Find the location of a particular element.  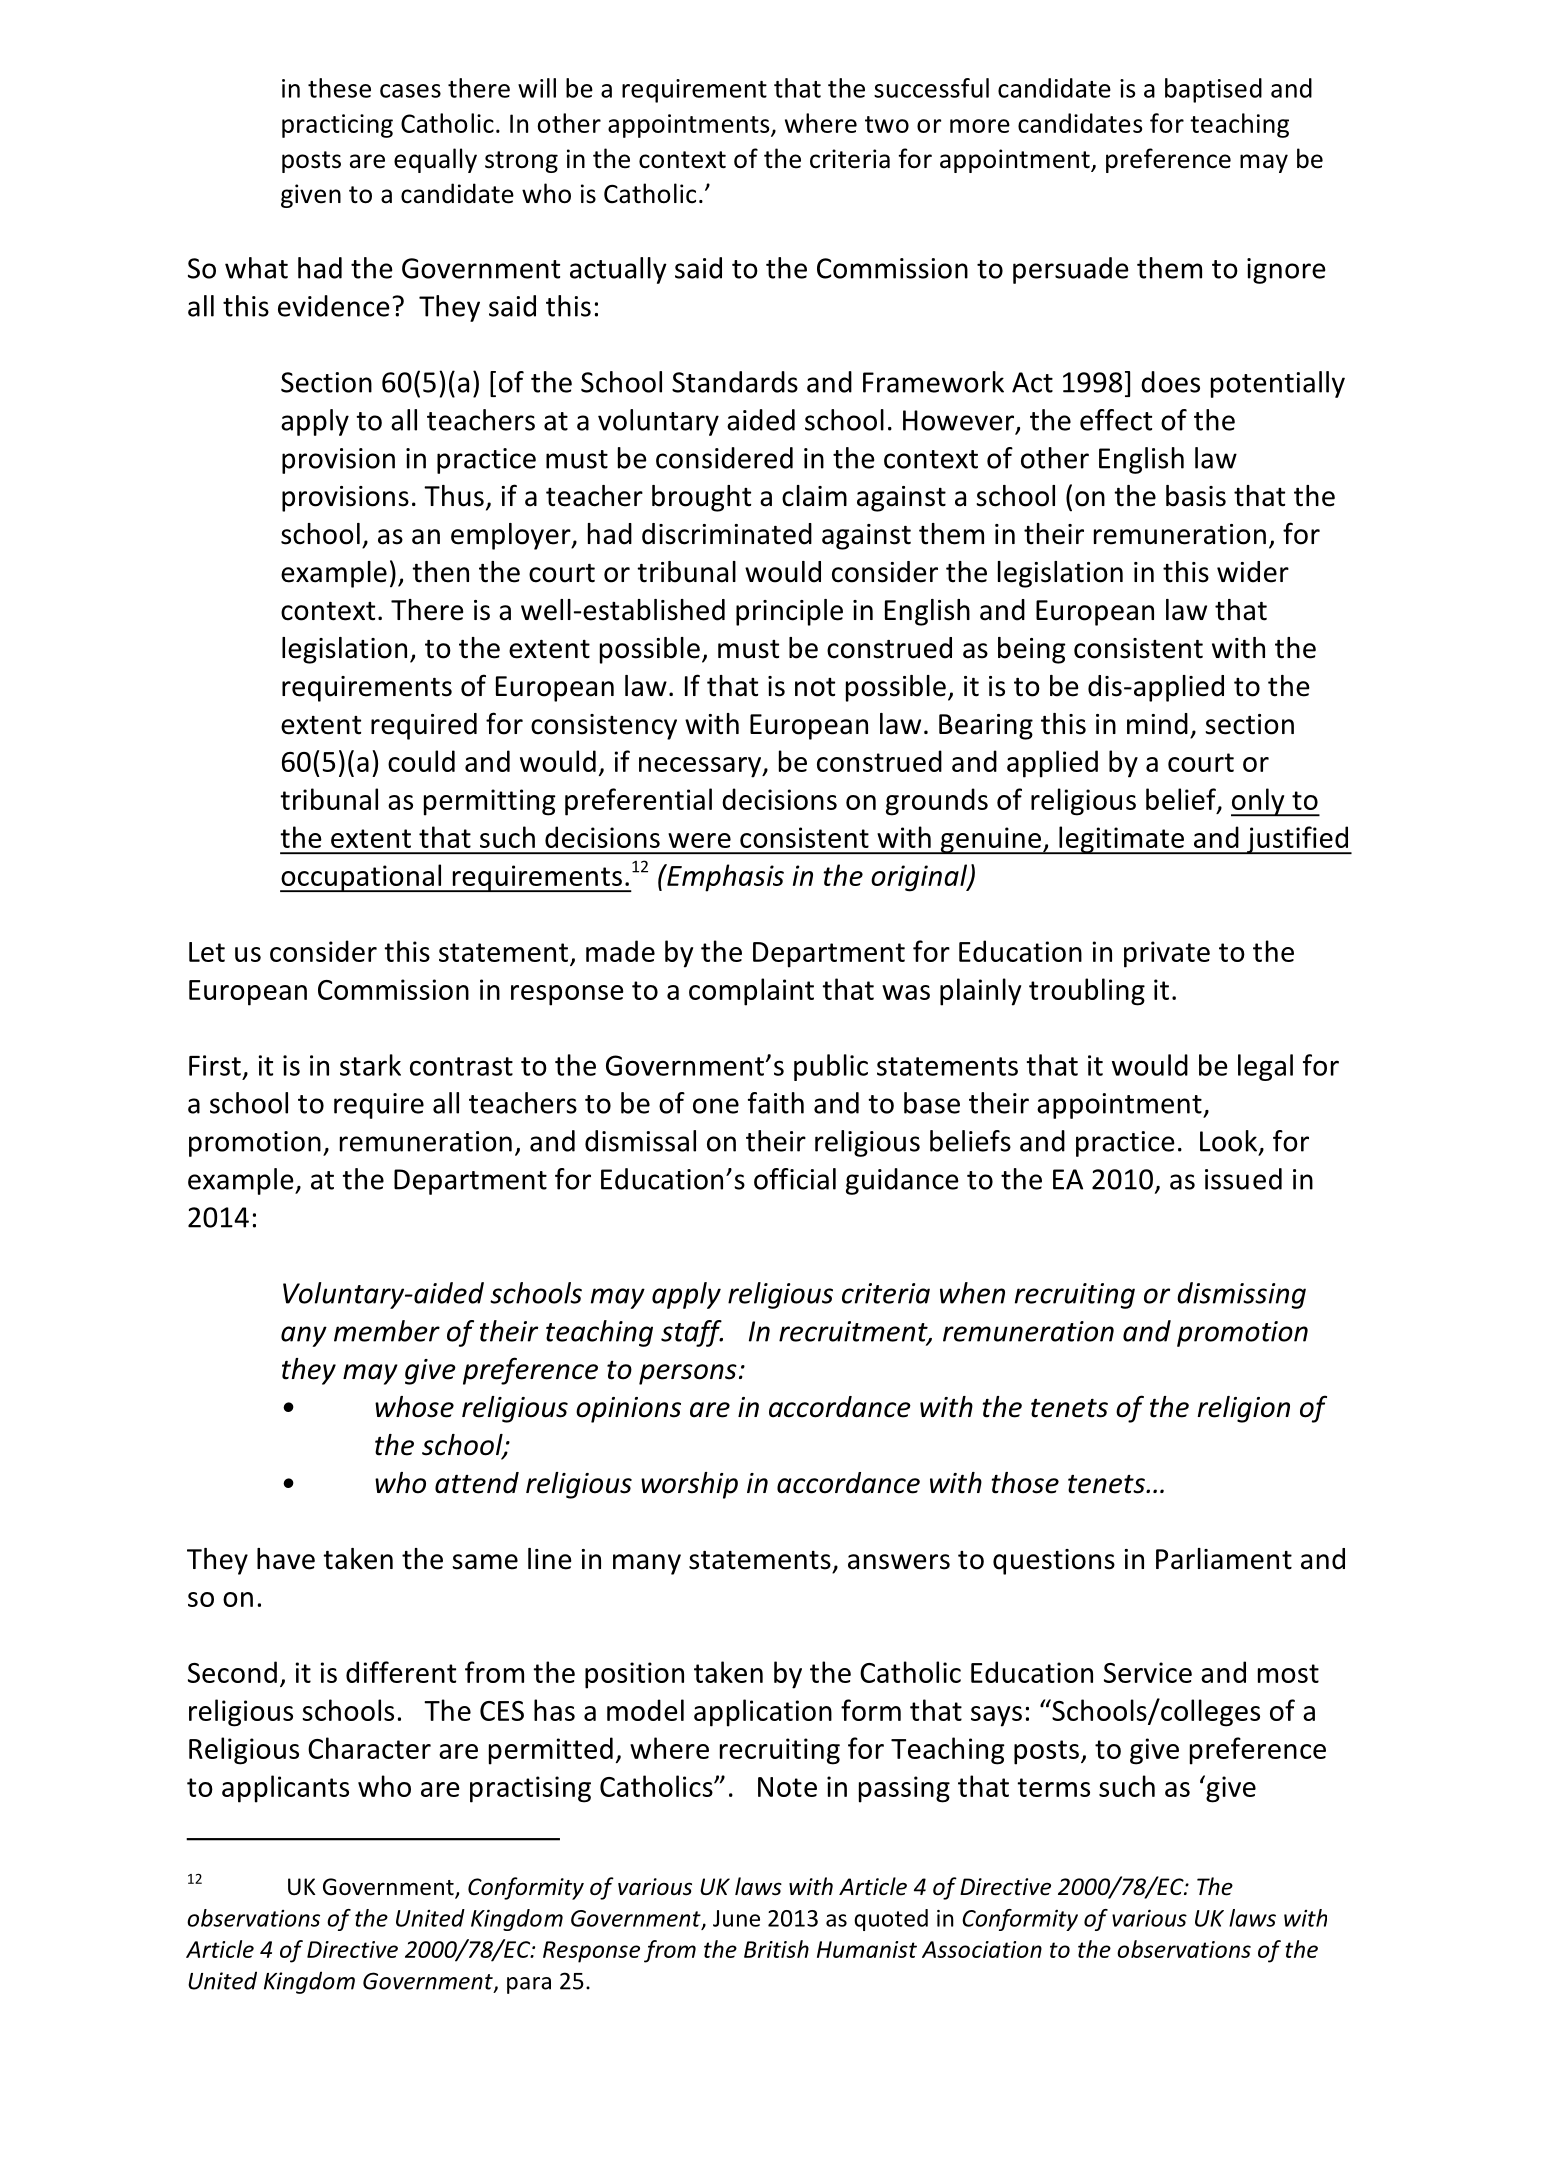

Parliament is located at coordinates (1224, 1559).
